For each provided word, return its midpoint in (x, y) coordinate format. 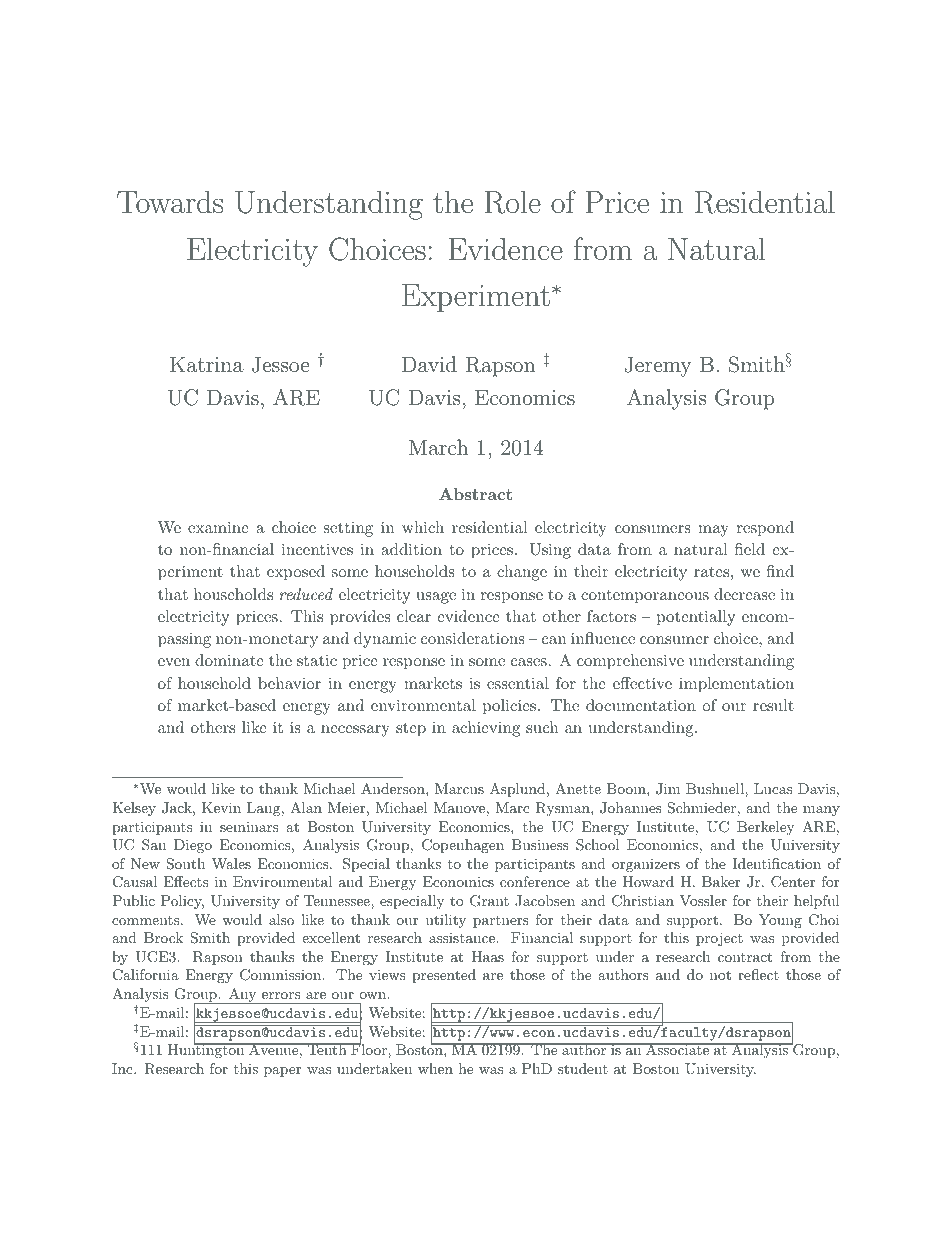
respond (765, 529)
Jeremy (658, 366)
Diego (193, 846)
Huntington (207, 1050)
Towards (170, 202)
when (435, 1068)
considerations (473, 638)
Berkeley (765, 828)
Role (513, 202)
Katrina (207, 364)
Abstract (475, 494)
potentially (696, 618)
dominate (229, 660)
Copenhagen (463, 846)
